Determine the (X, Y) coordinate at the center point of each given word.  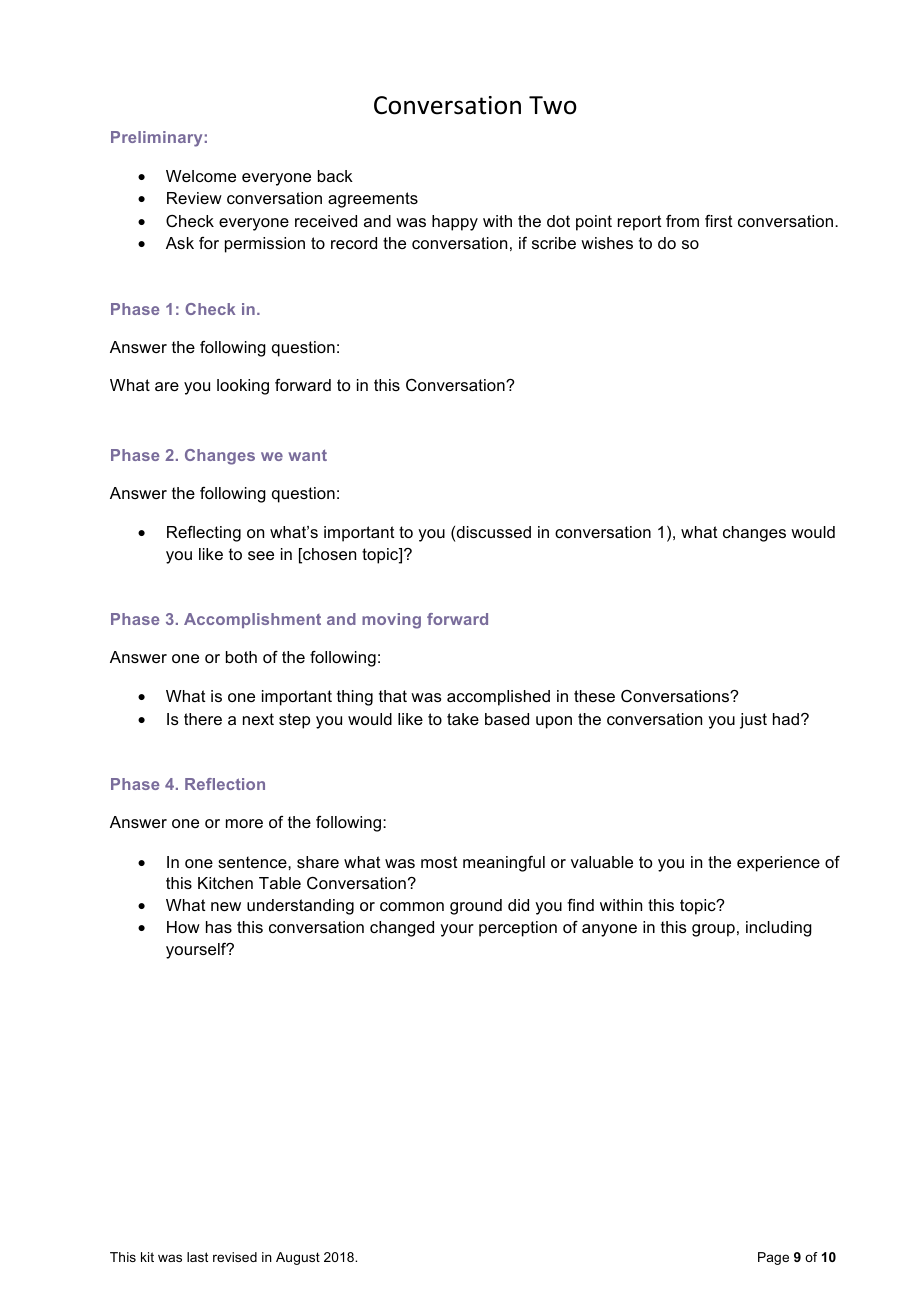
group (713, 930)
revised (235, 1257)
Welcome (201, 176)
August (298, 1258)
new (226, 906)
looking (243, 387)
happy (455, 223)
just (753, 721)
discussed (494, 532)
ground (476, 907)
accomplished (498, 698)
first (719, 221)
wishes (607, 243)
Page (773, 1258)
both (241, 657)
